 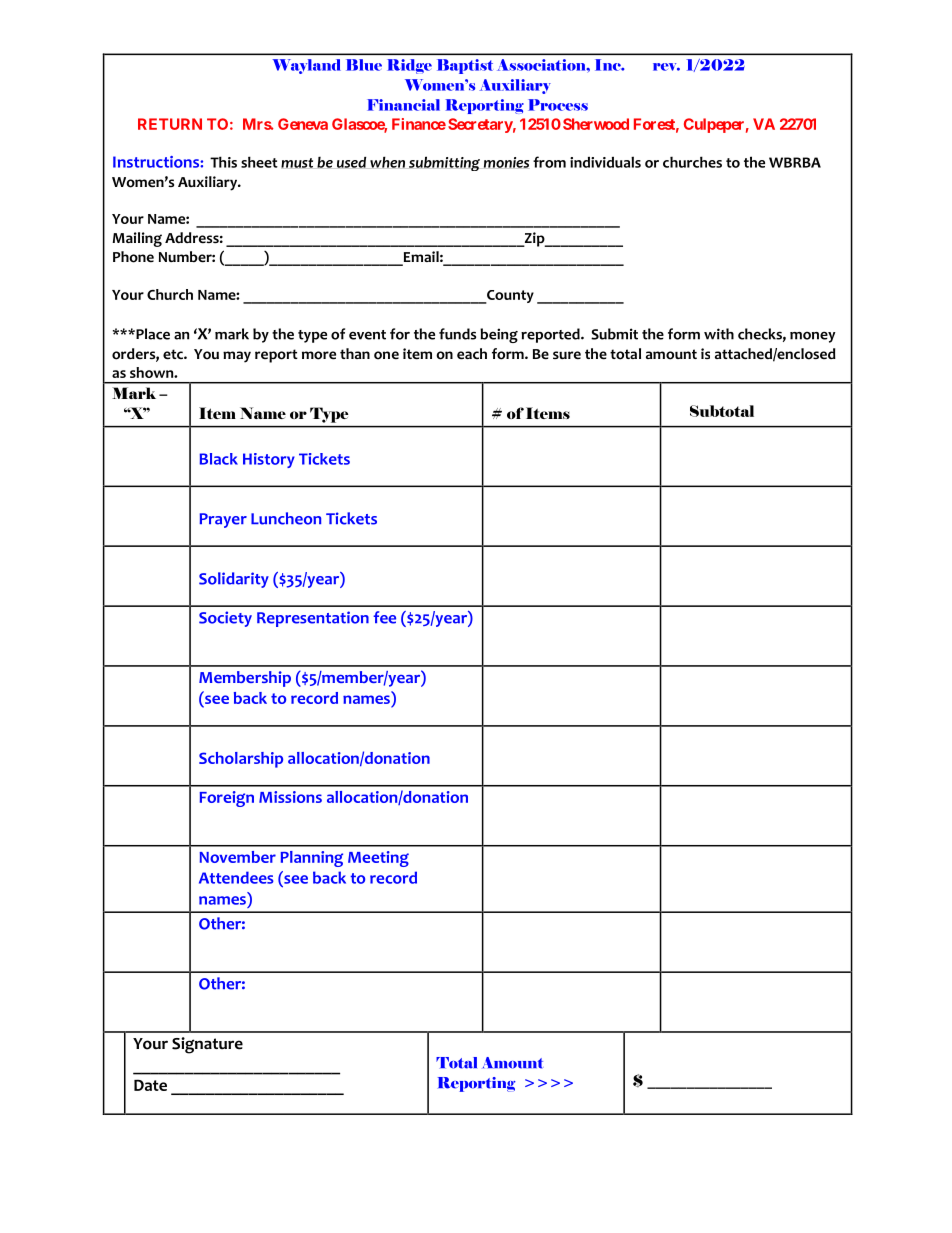 What do you see at coordinates (384, 617) in the screenshot?
I see `fee` at bounding box center [384, 617].
